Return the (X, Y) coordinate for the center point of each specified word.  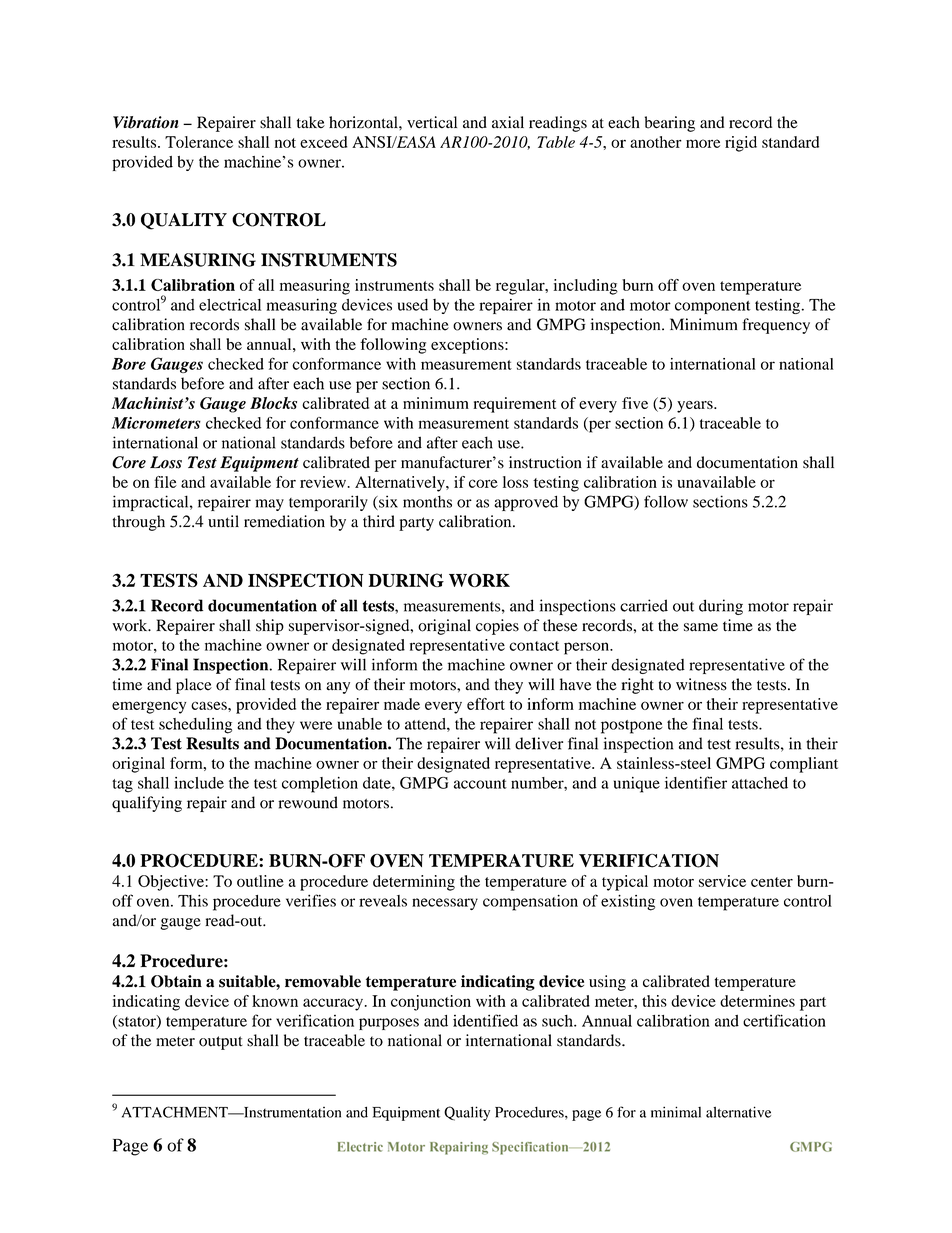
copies (497, 627)
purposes (389, 1024)
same (701, 627)
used (413, 305)
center (772, 882)
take (311, 122)
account (480, 784)
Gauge (223, 405)
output (221, 1043)
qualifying (147, 804)
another (656, 142)
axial (508, 122)
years (696, 407)
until (223, 521)
